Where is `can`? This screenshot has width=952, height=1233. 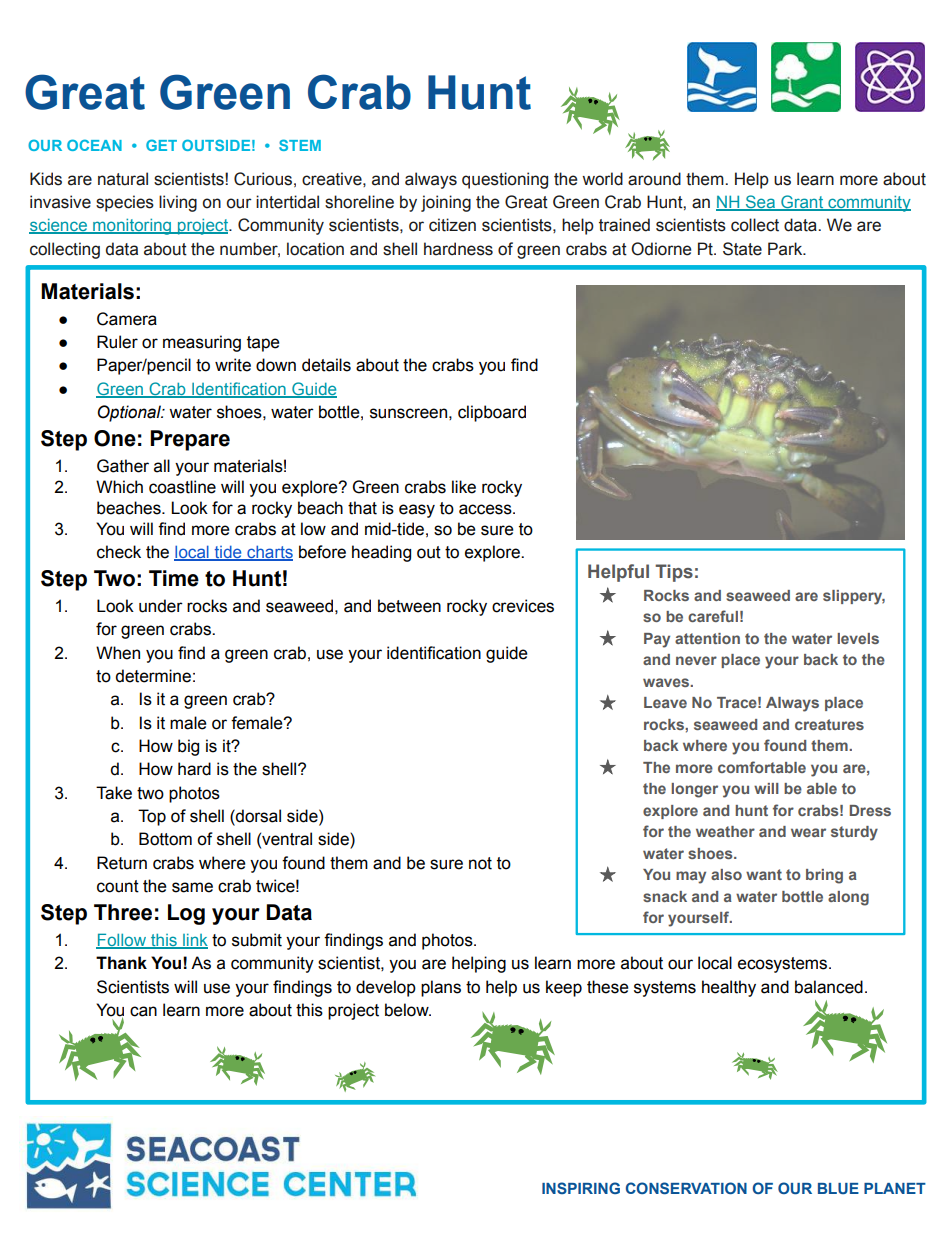 can is located at coordinates (143, 1011).
